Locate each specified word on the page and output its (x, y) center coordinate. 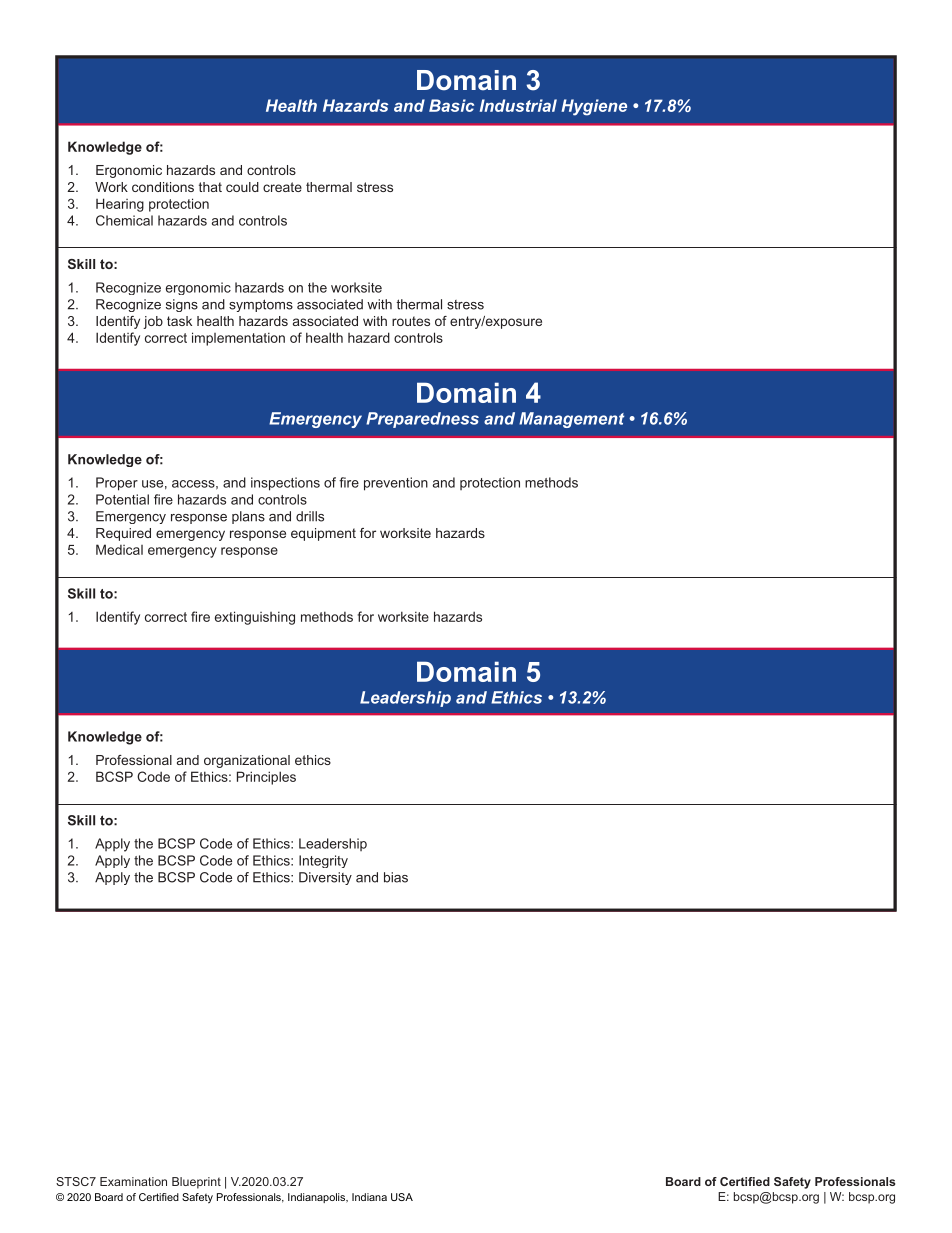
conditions (163, 187)
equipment (323, 534)
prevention (396, 484)
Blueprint (196, 1183)
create (282, 187)
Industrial (518, 105)
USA (402, 1197)
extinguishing (255, 618)
